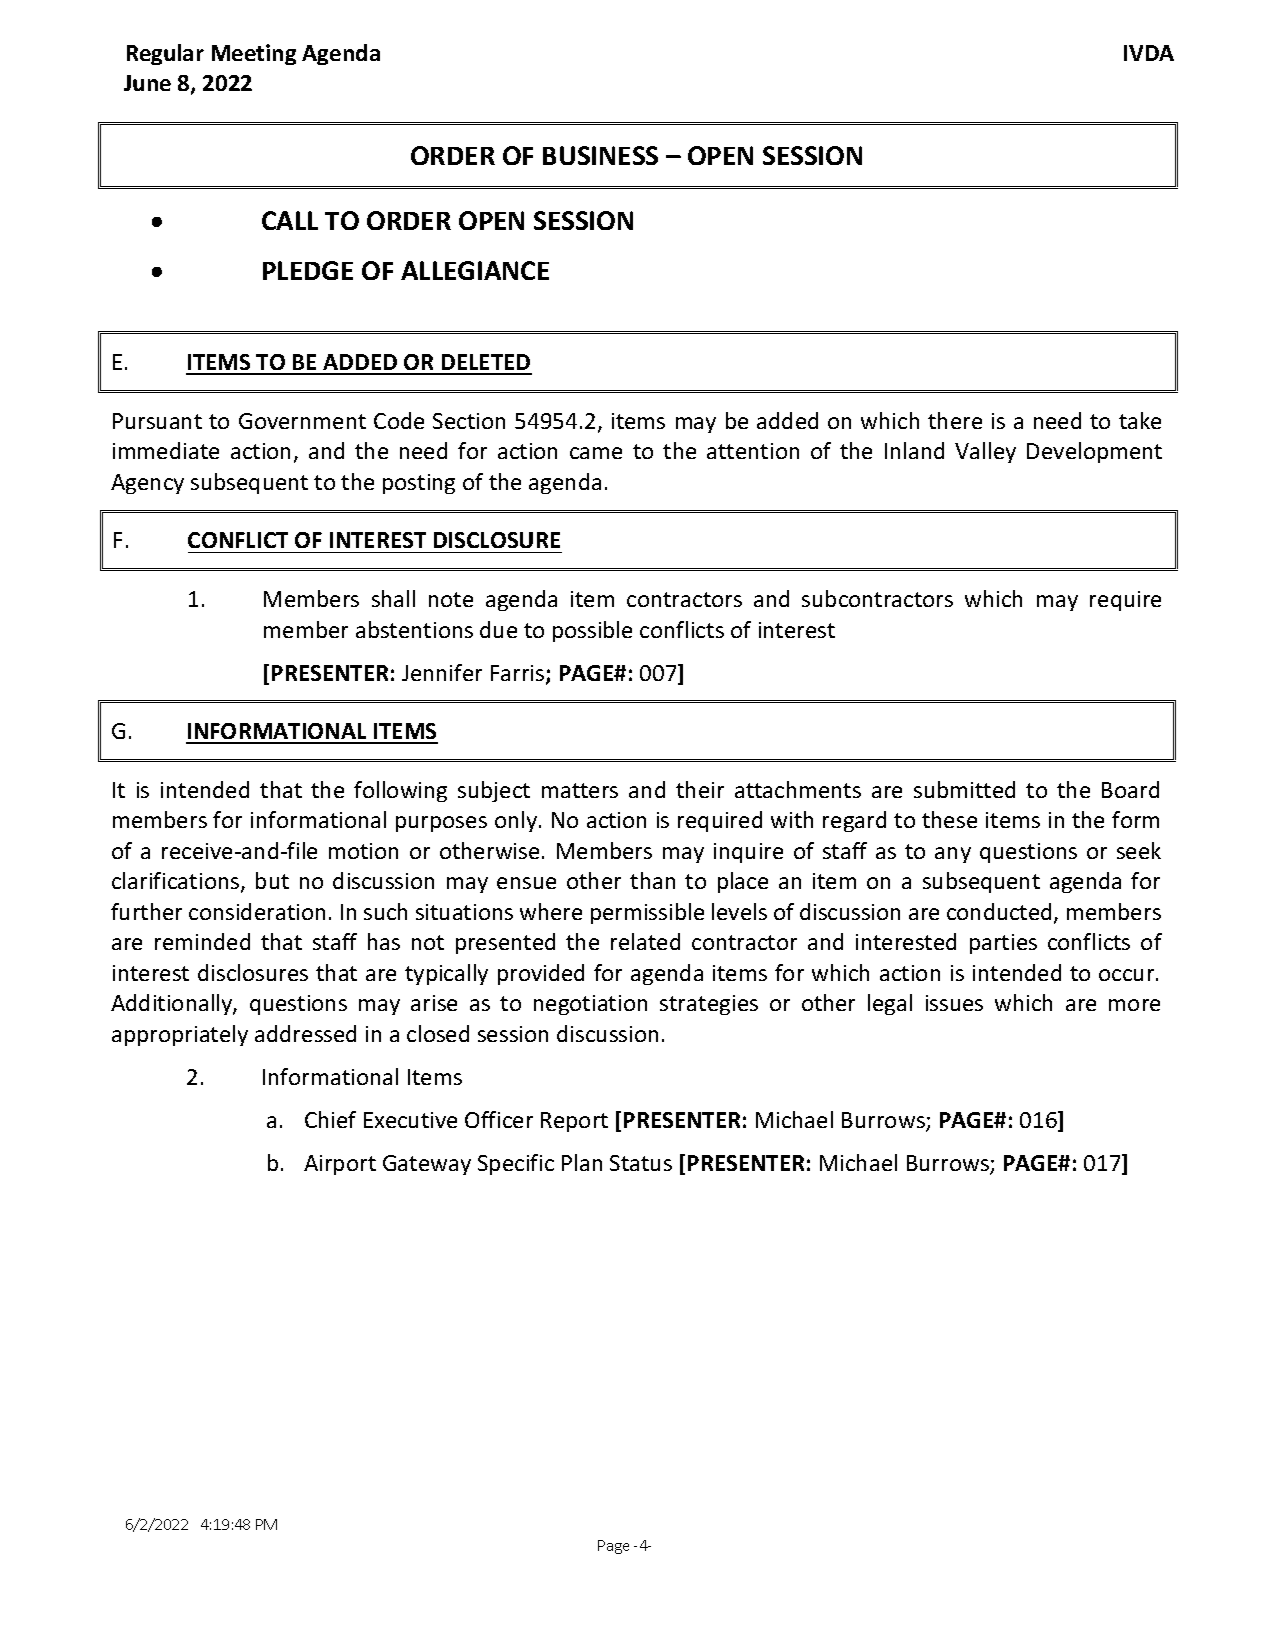  What do you see at coordinates (700, 789) in the screenshot?
I see `their` at bounding box center [700, 789].
